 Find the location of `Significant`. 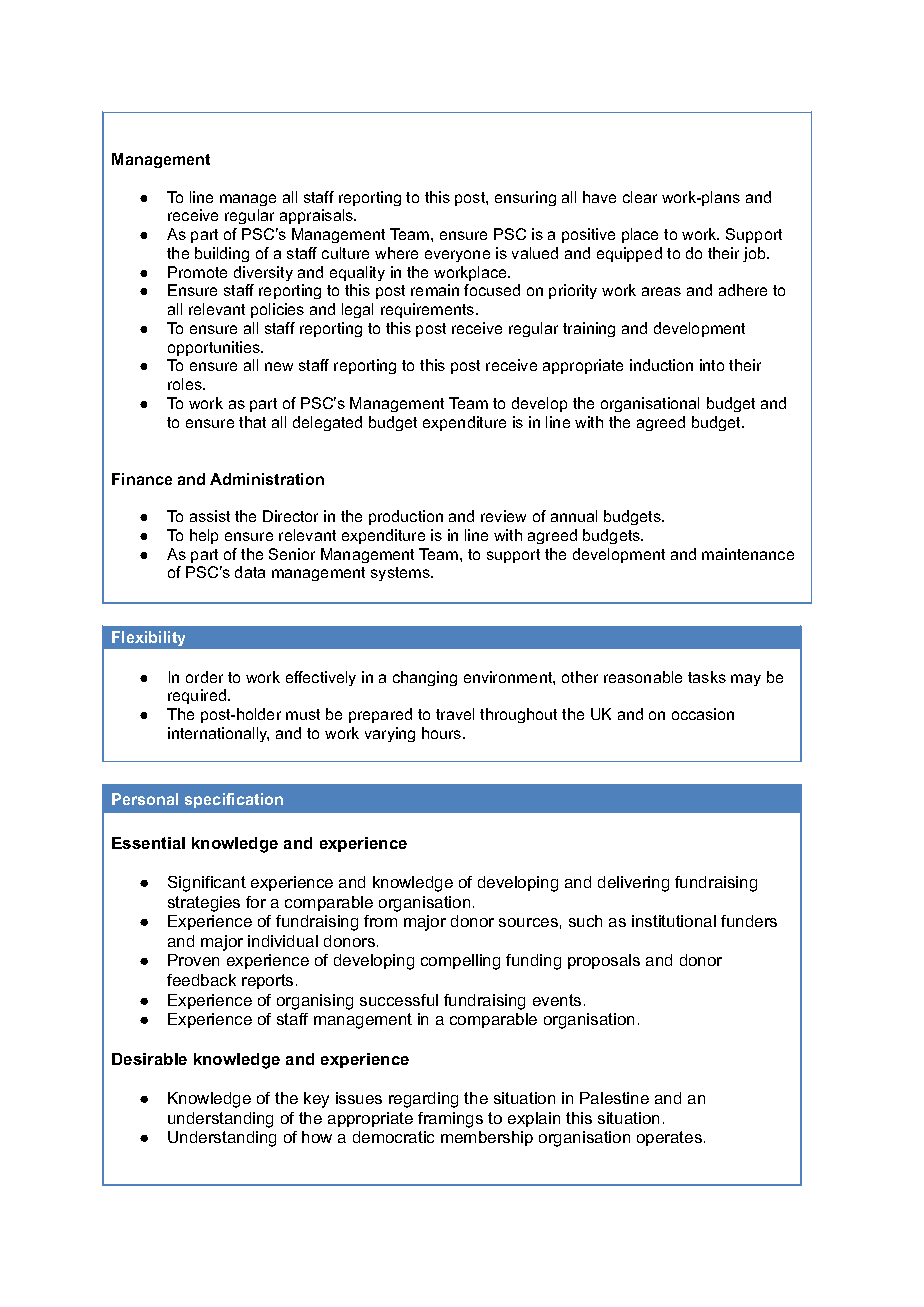

Significant is located at coordinates (207, 884).
